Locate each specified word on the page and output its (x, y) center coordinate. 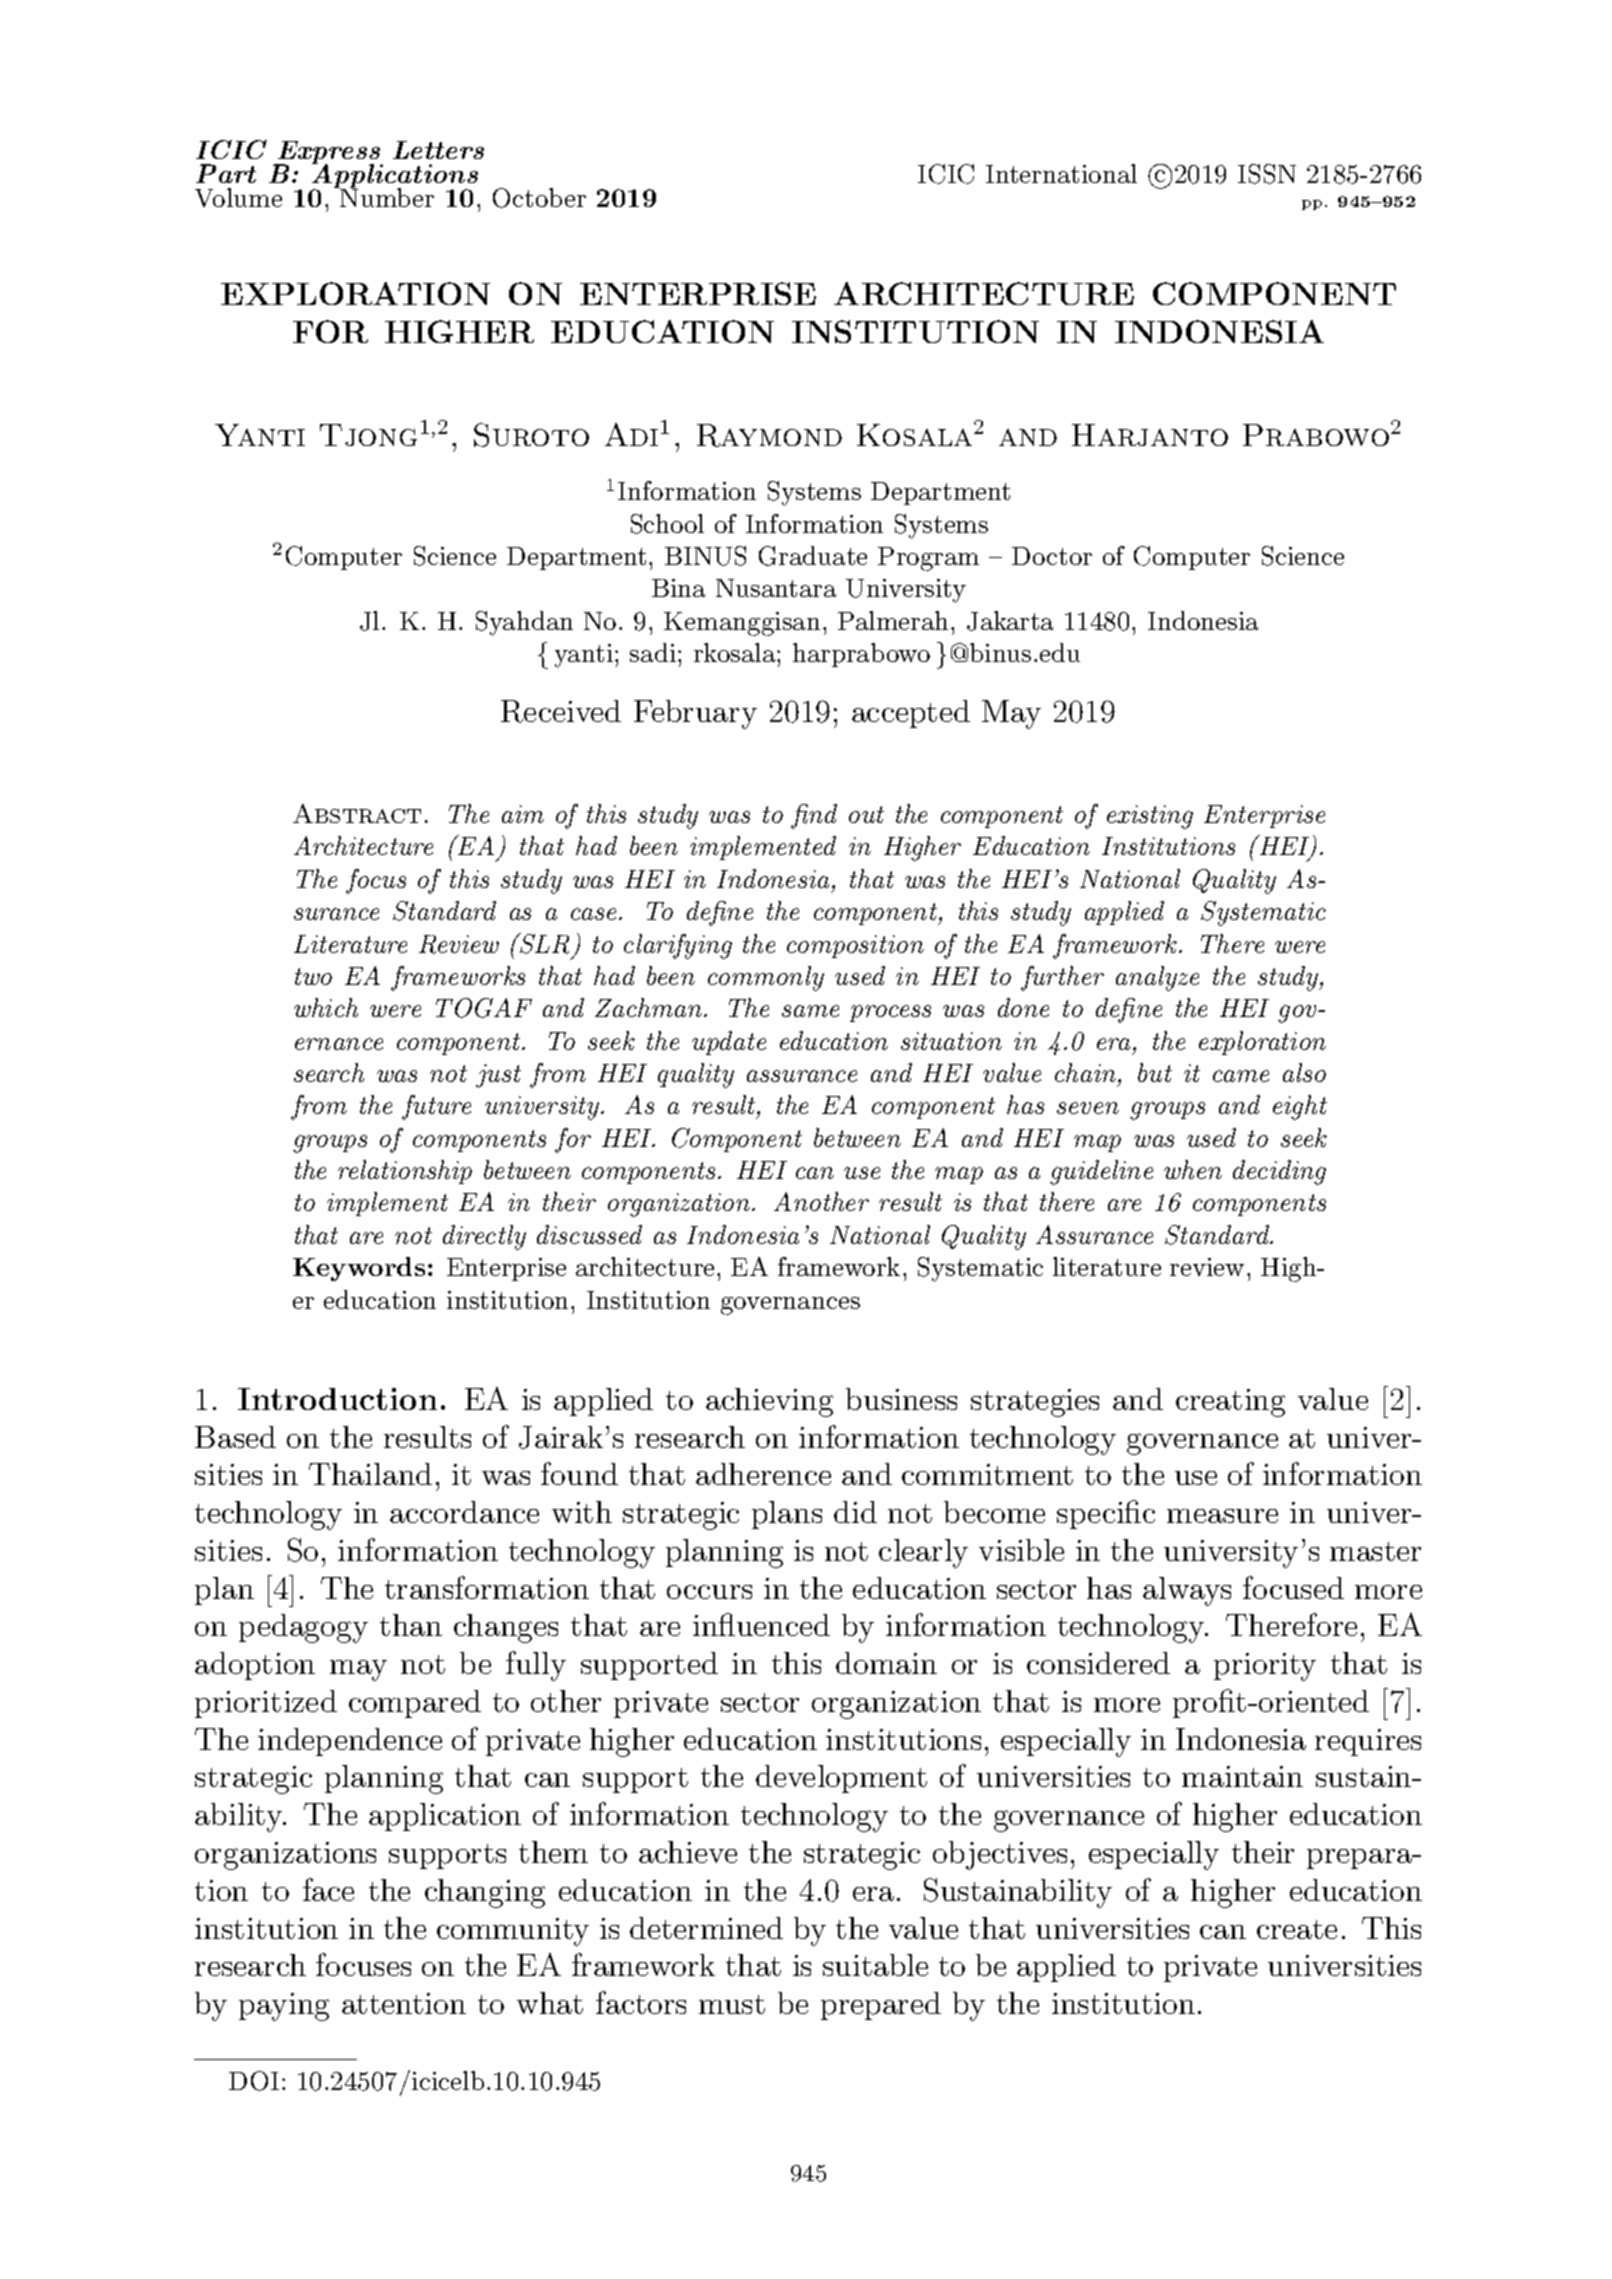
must (732, 2004)
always (1187, 1591)
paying (284, 2007)
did (855, 1512)
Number (386, 196)
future (436, 1107)
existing (1150, 817)
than (411, 1625)
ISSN (1267, 174)
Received (561, 711)
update (729, 1043)
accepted (911, 714)
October (539, 198)
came (1241, 1076)
